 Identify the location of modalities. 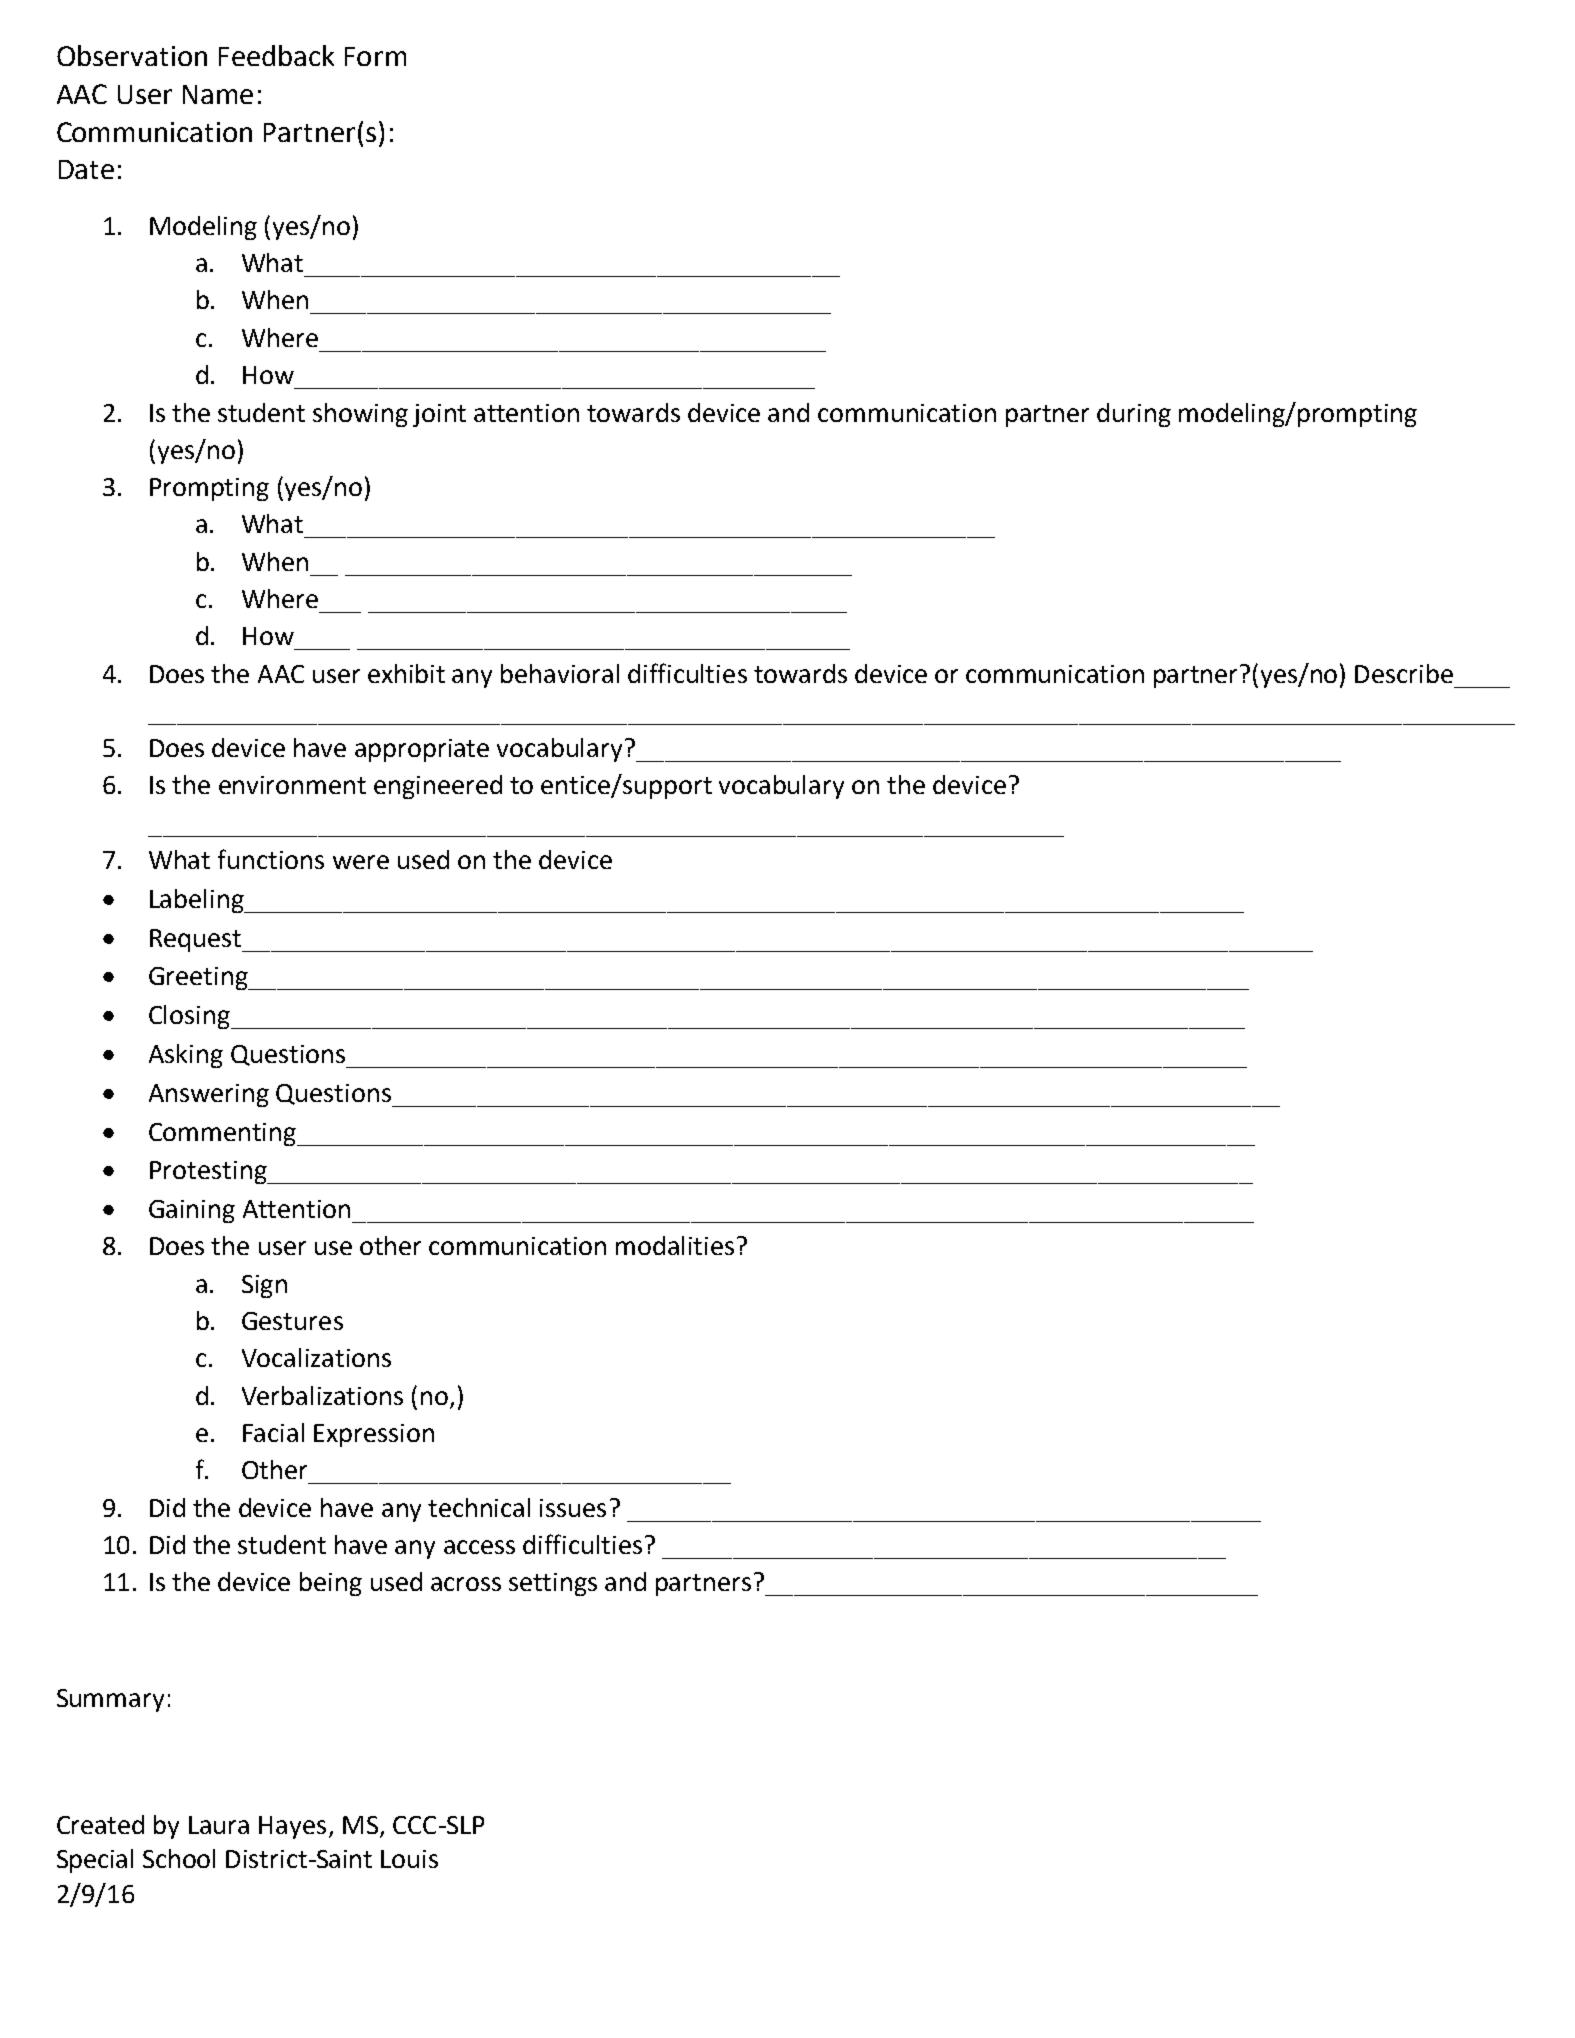
(675, 1245).
